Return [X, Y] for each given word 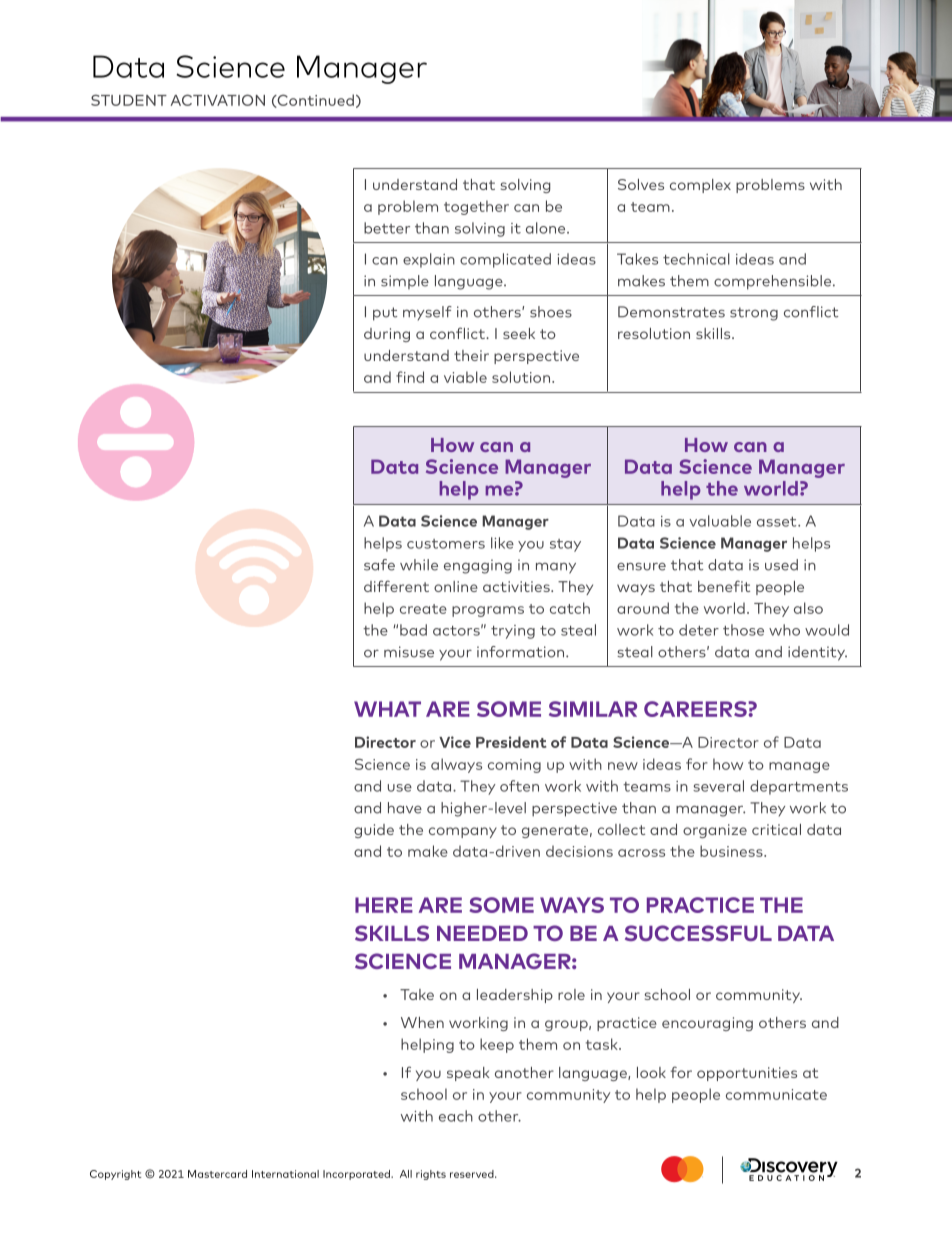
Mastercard [217, 1174]
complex [700, 186]
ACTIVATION [218, 100]
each [456, 1116]
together [476, 207]
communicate [776, 1094]
